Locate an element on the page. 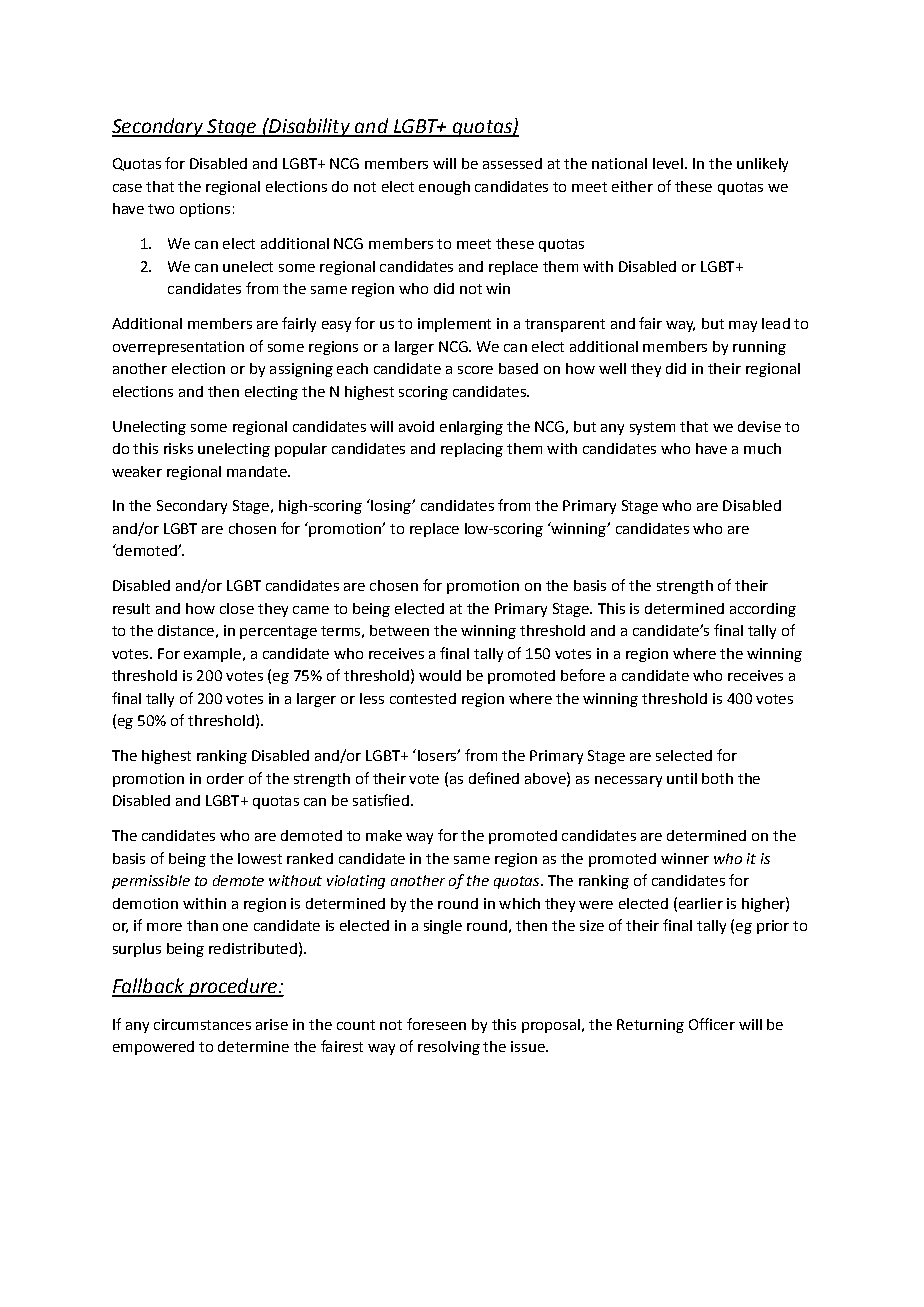 This document has width=924, height=1307. foreseen is located at coordinates (436, 1024).
